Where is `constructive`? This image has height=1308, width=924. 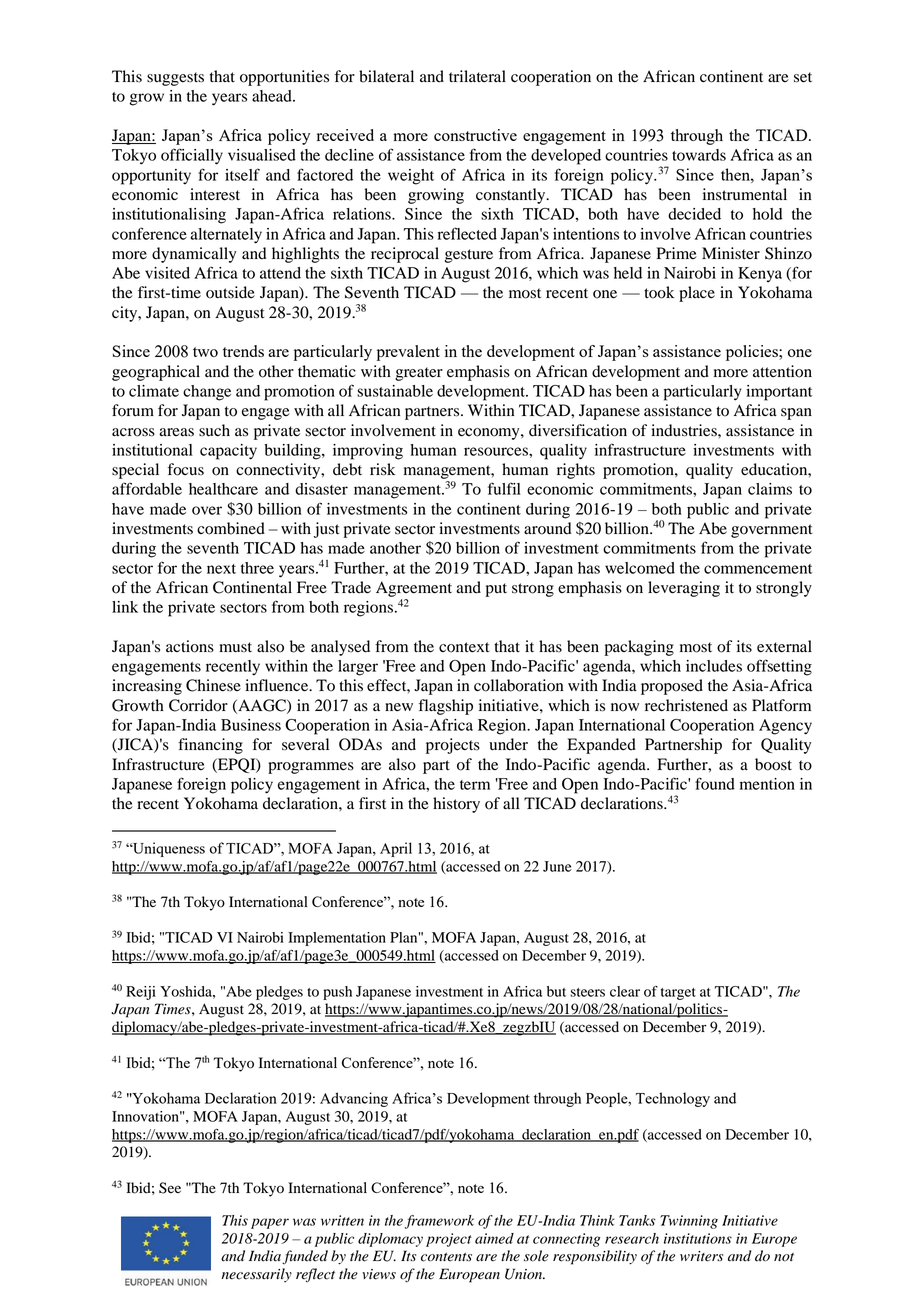
constructive is located at coordinates (475, 135).
